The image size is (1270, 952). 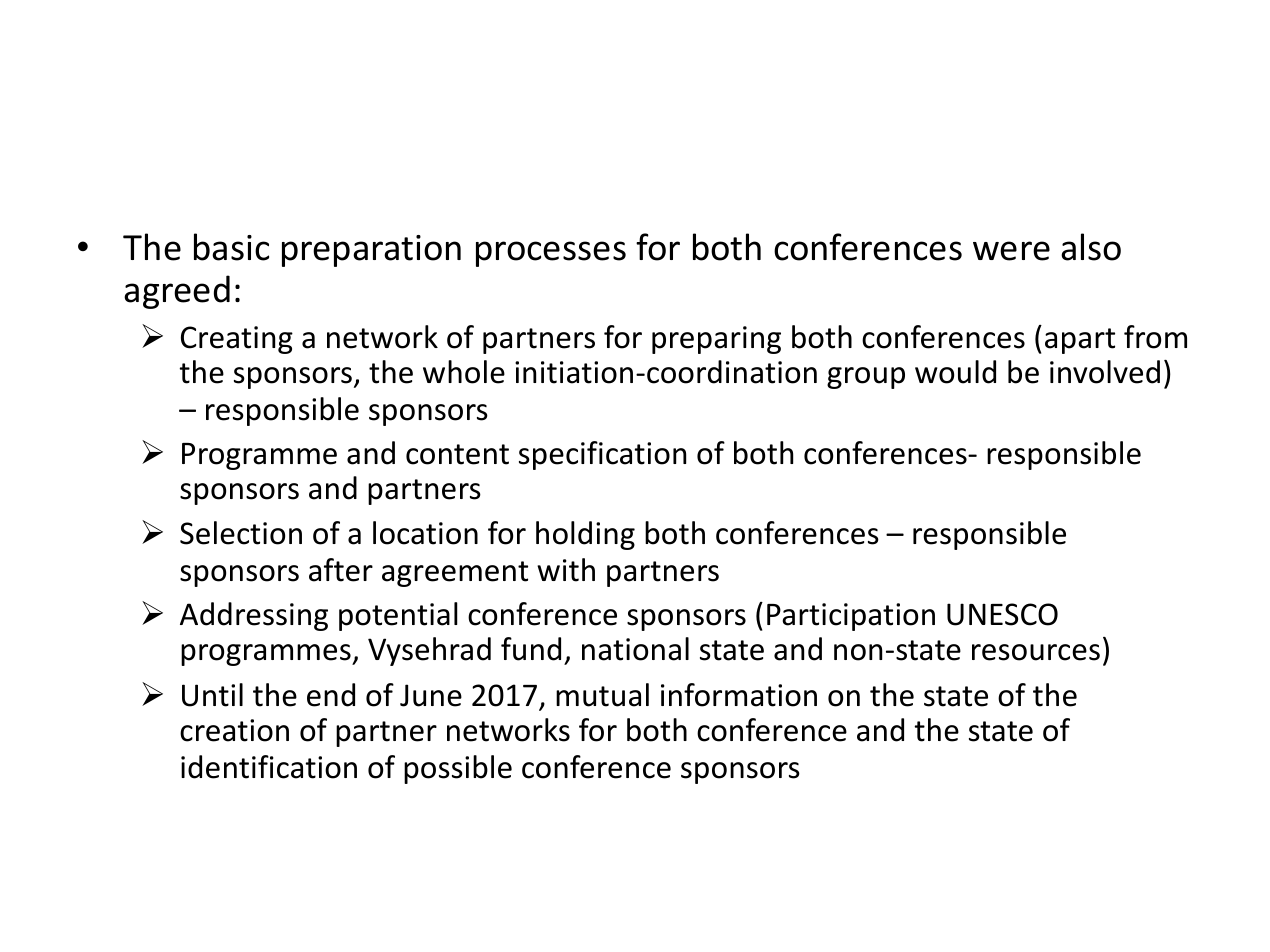 What do you see at coordinates (551, 254) in the screenshot?
I see `processes` at bounding box center [551, 254].
